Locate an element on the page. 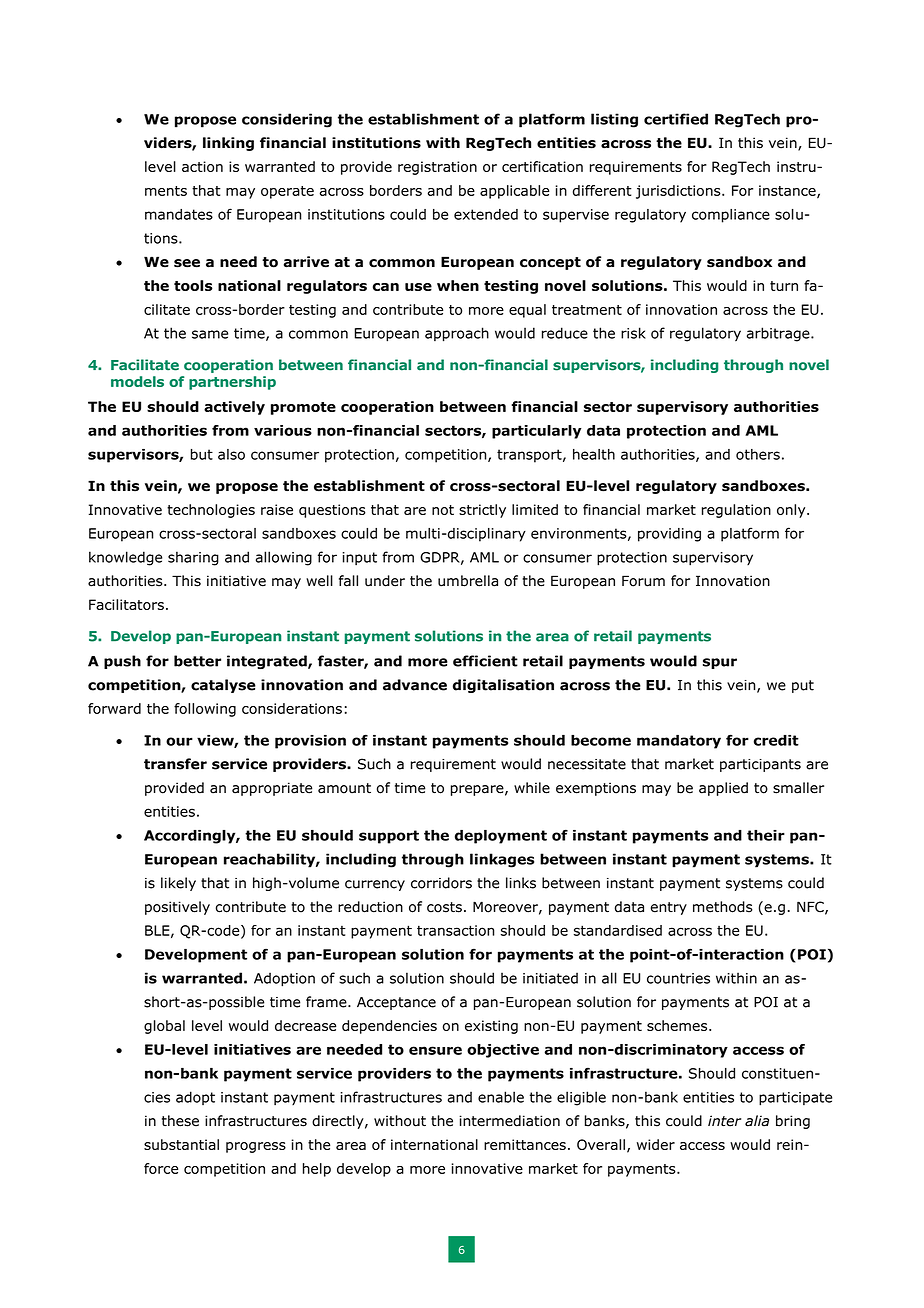 The width and height of the image is (924, 1308). others is located at coordinates (758, 454).
